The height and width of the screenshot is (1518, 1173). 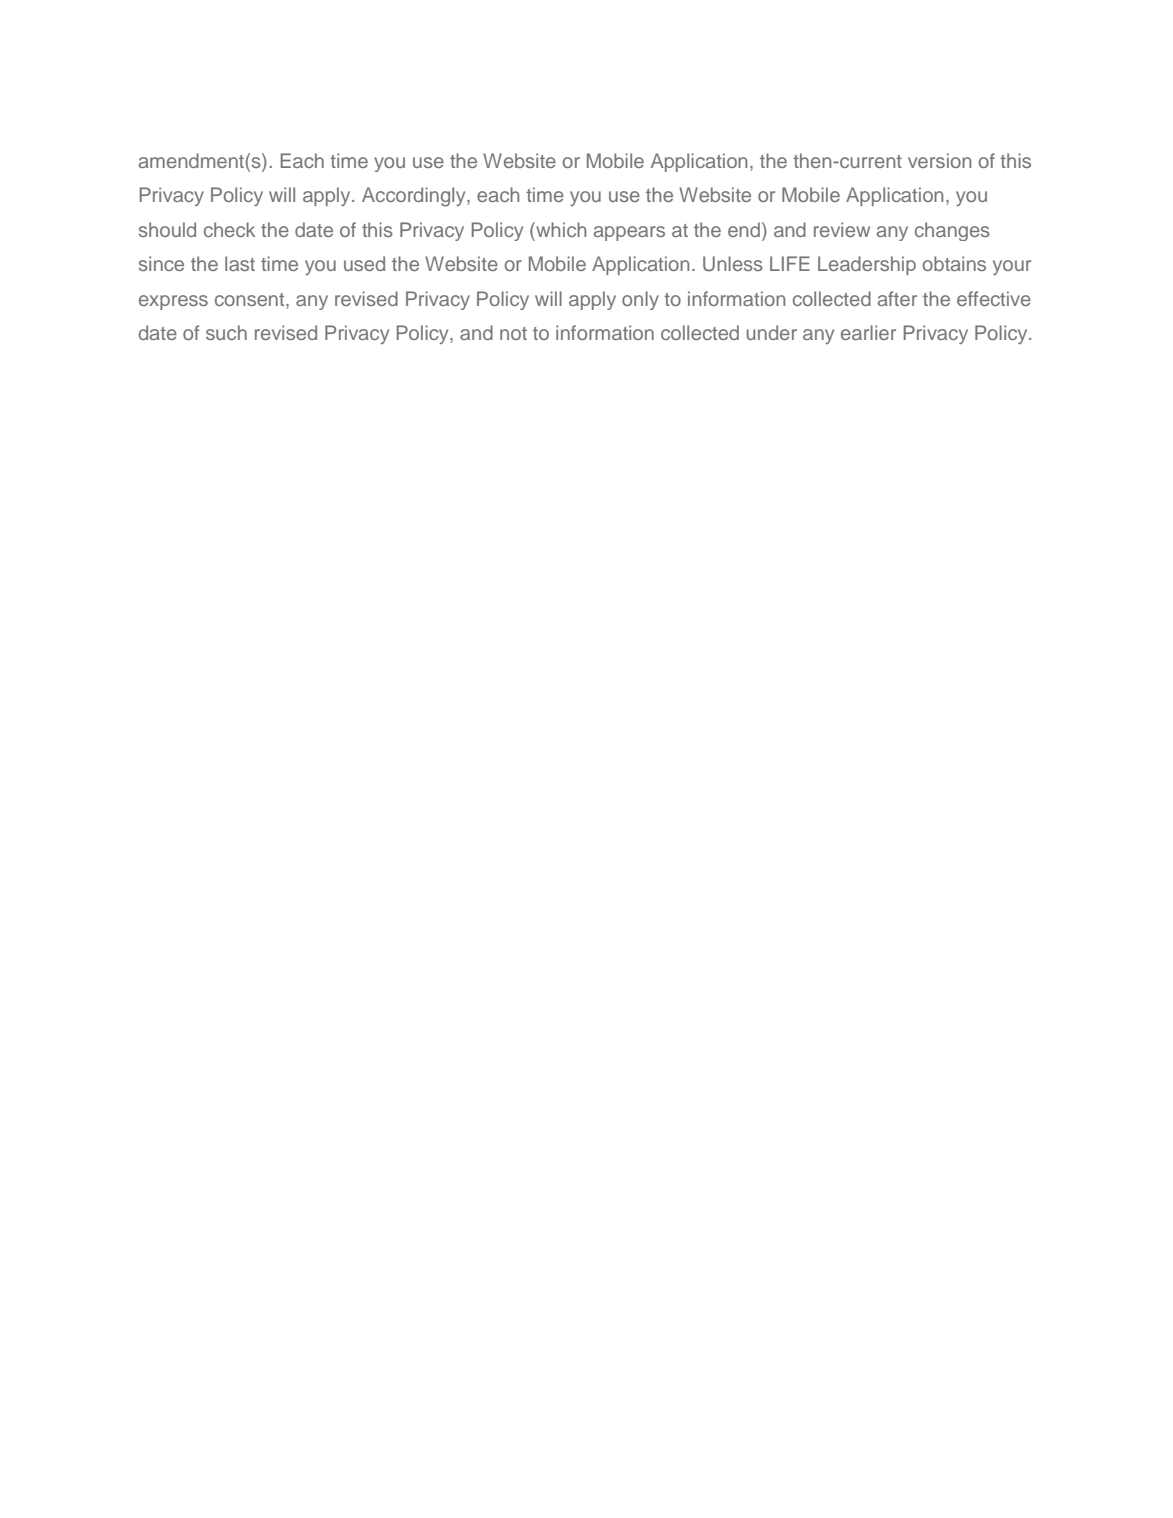 I want to click on review, so click(x=842, y=229).
